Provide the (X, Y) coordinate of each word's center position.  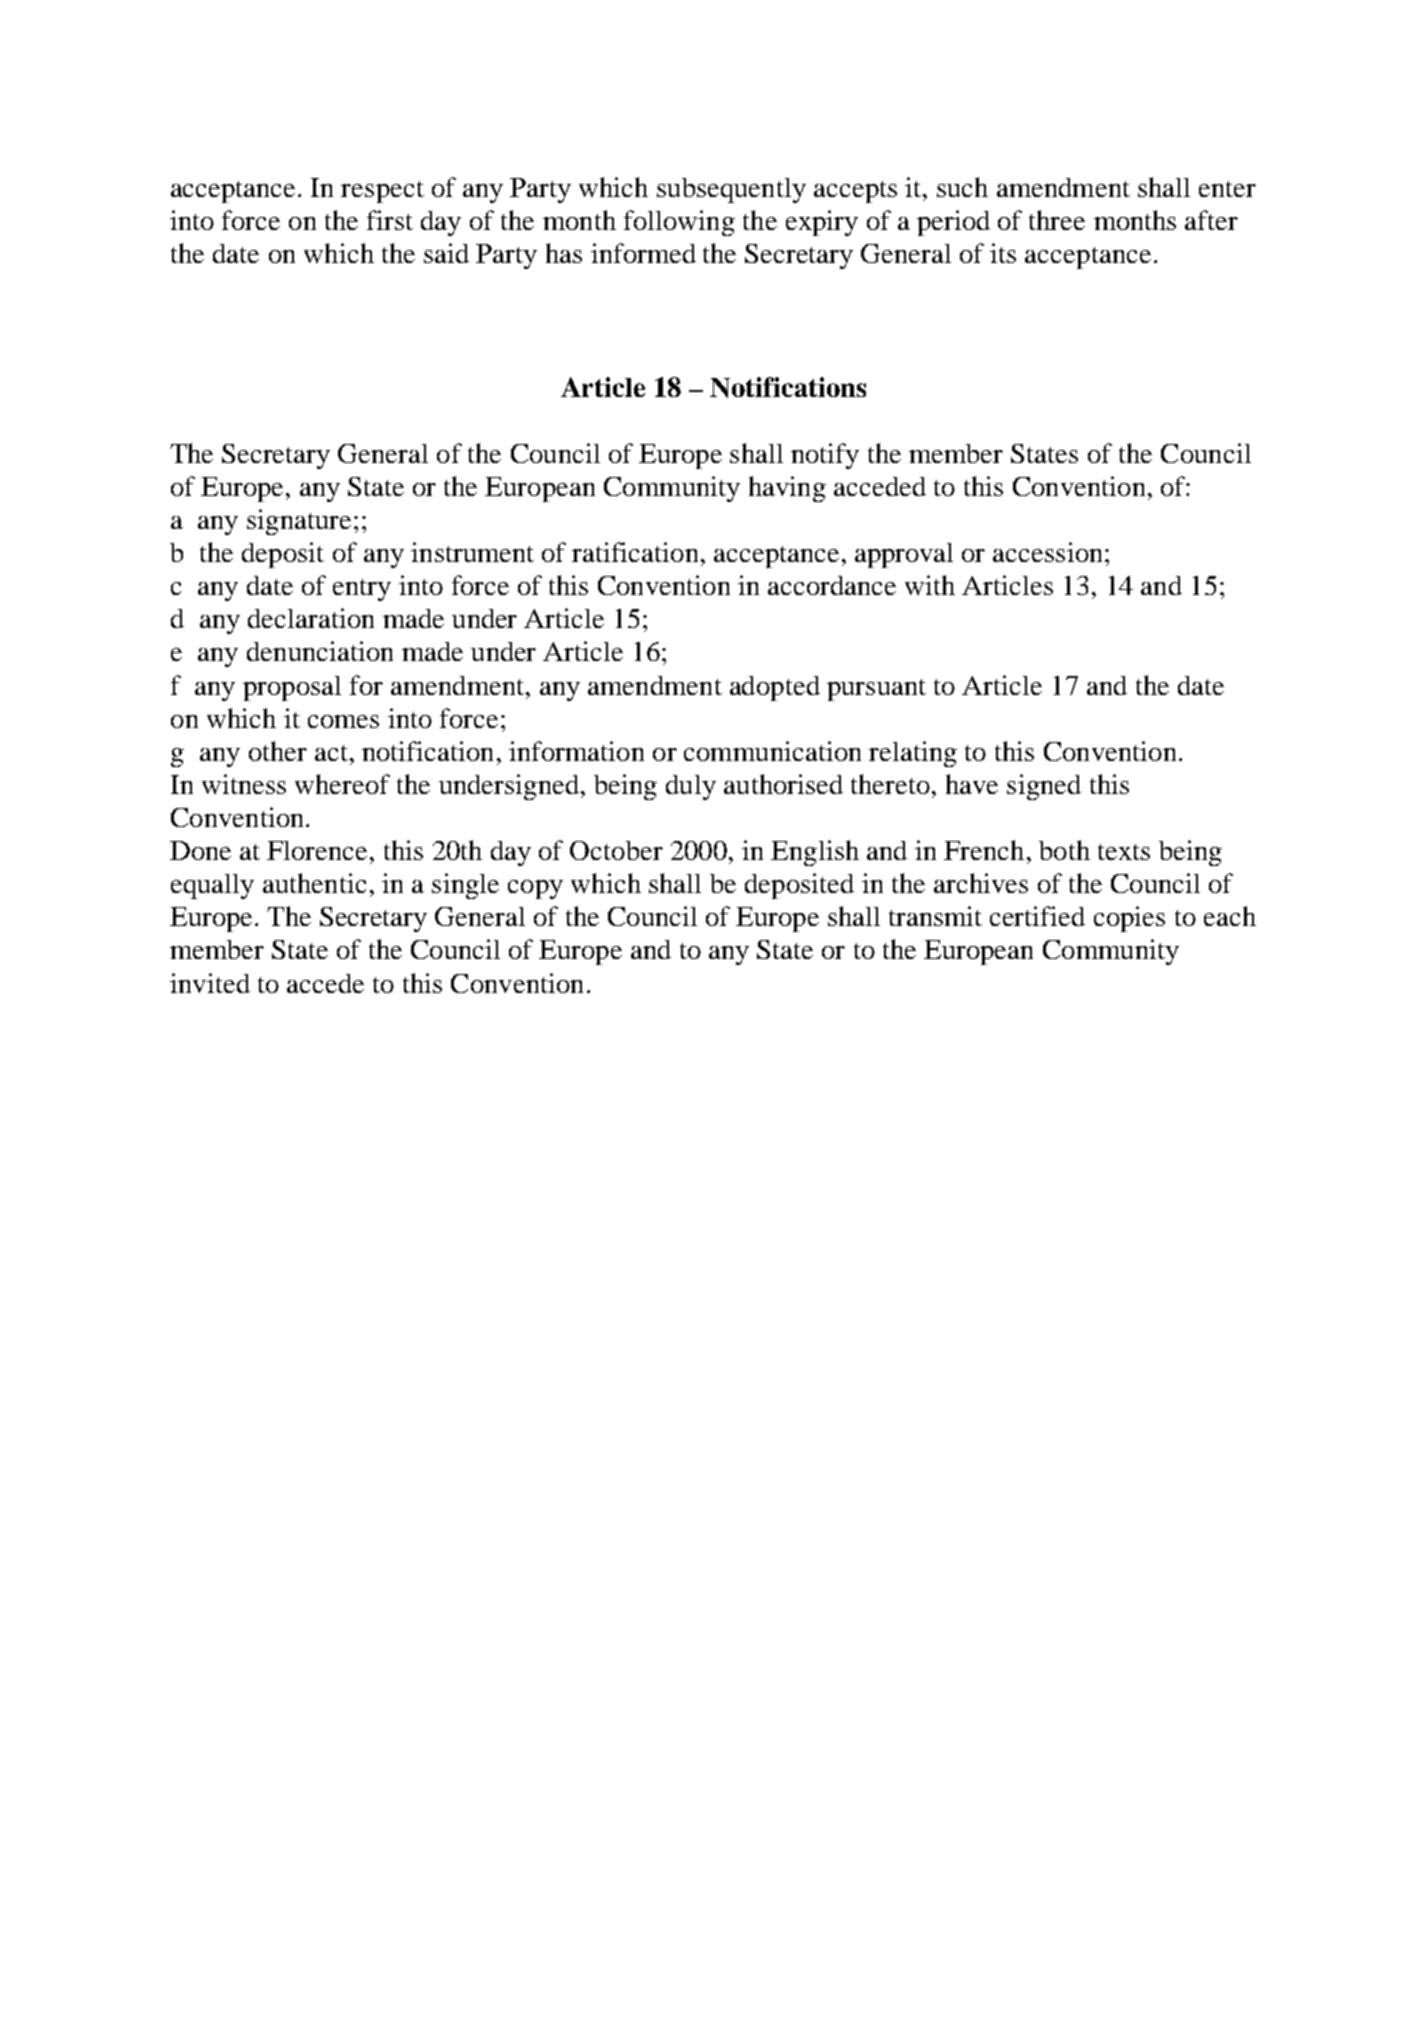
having (787, 489)
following (679, 223)
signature (299, 522)
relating (913, 754)
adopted (775, 688)
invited (210, 983)
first (390, 220)
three (1057, 220)
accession (1047, 552)
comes (343, 721)
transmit (935, 916)
